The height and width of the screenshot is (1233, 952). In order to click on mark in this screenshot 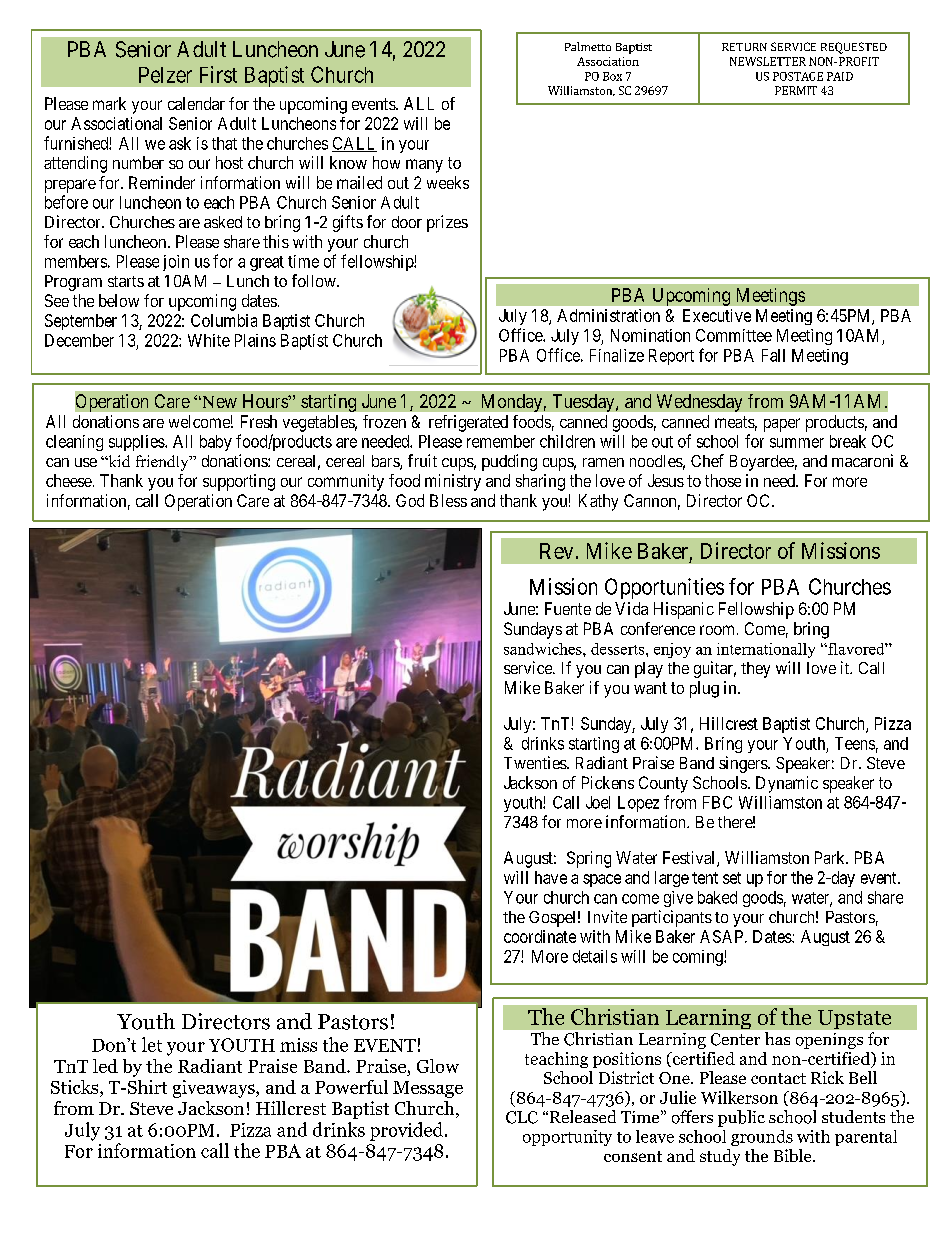, I will do `click(109, 103)`.
